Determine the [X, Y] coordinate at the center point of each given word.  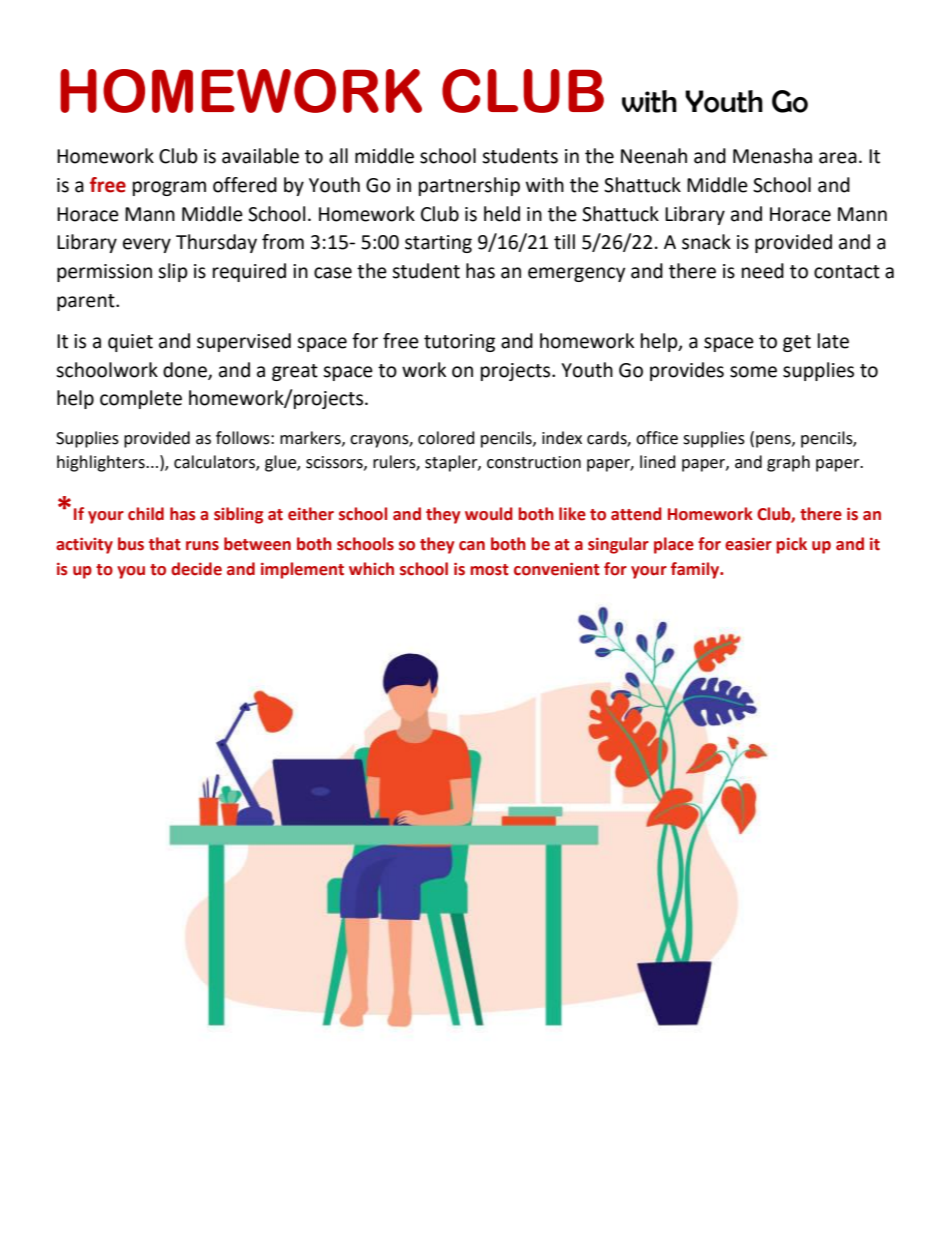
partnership [469, 186]
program [169, 188]
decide [196, 569]
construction [534, 462]
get [797, 343]
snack [706, 242]
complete [141, 399]
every [147, 245]
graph [788, 463]
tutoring [459, 343]
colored [446, 438]
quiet [130, 343]
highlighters [102, 463]
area [838, 158]
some [753, 372]
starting [438, 244]
